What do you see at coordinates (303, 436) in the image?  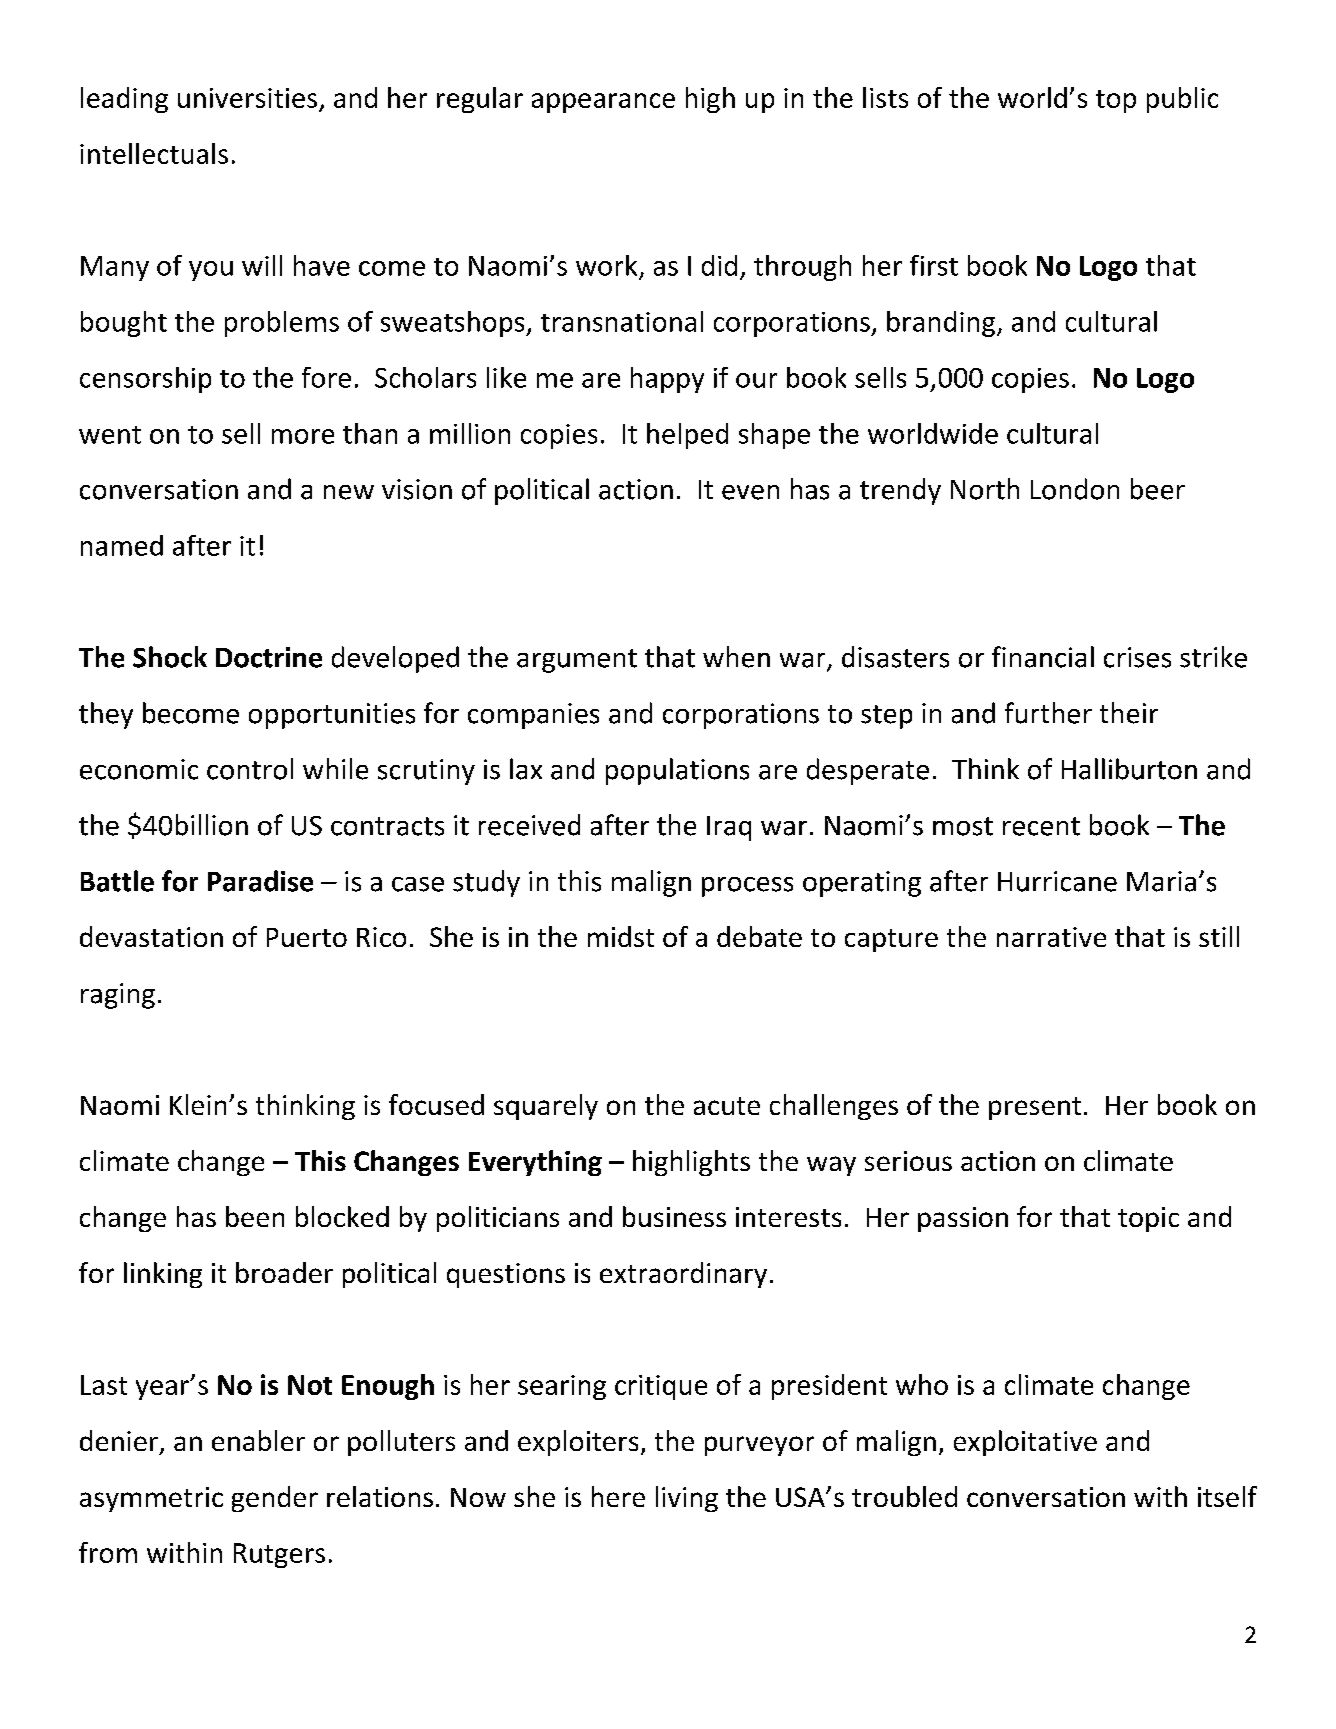 I see `more` at bounding box center [303, 436].
